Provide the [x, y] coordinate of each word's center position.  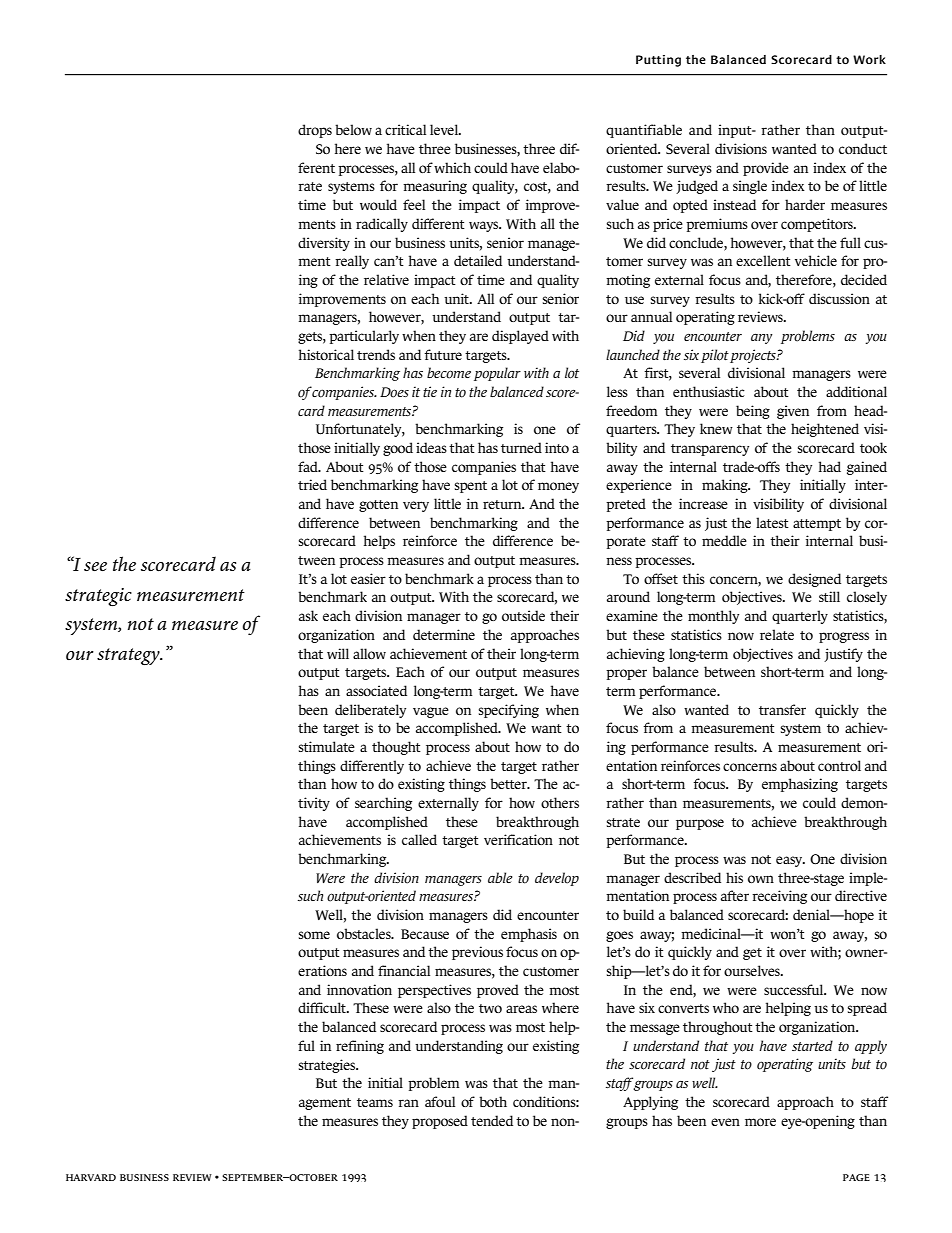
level [445, 129]
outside [523, 615]
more [760, 1122]
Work [869, 59]
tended [492, 1120]
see [95, 567]
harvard [91, 1177]
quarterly [800, 617]
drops [315, 131]
